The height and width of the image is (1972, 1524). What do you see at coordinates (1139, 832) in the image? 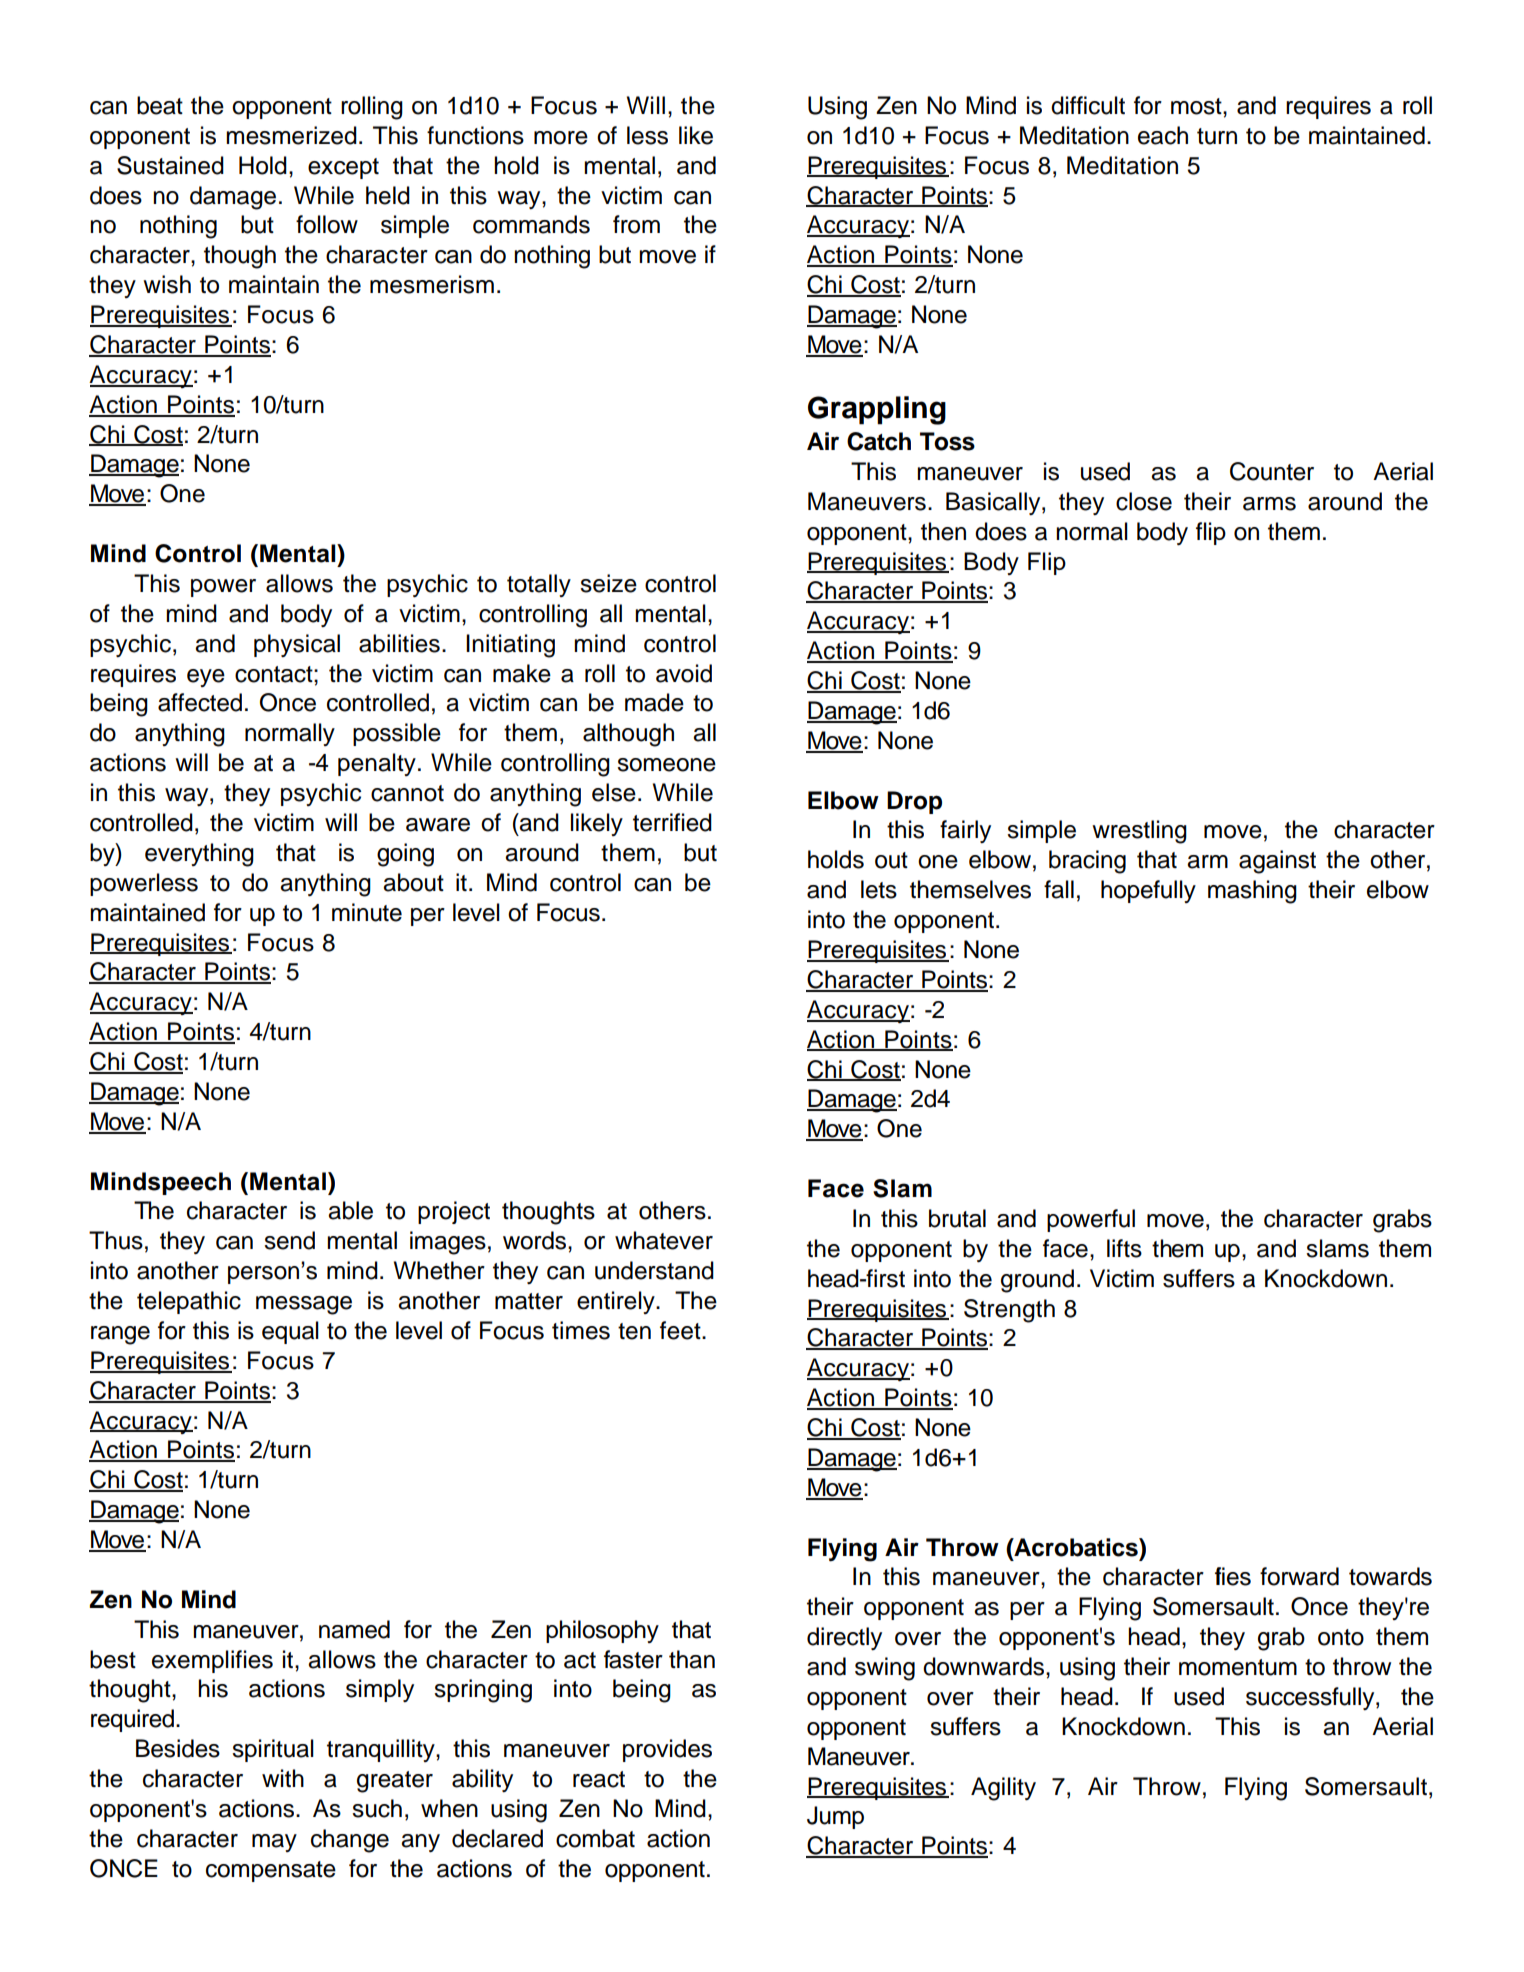
I see `wrestling` at bounding box center [1139, 832].
